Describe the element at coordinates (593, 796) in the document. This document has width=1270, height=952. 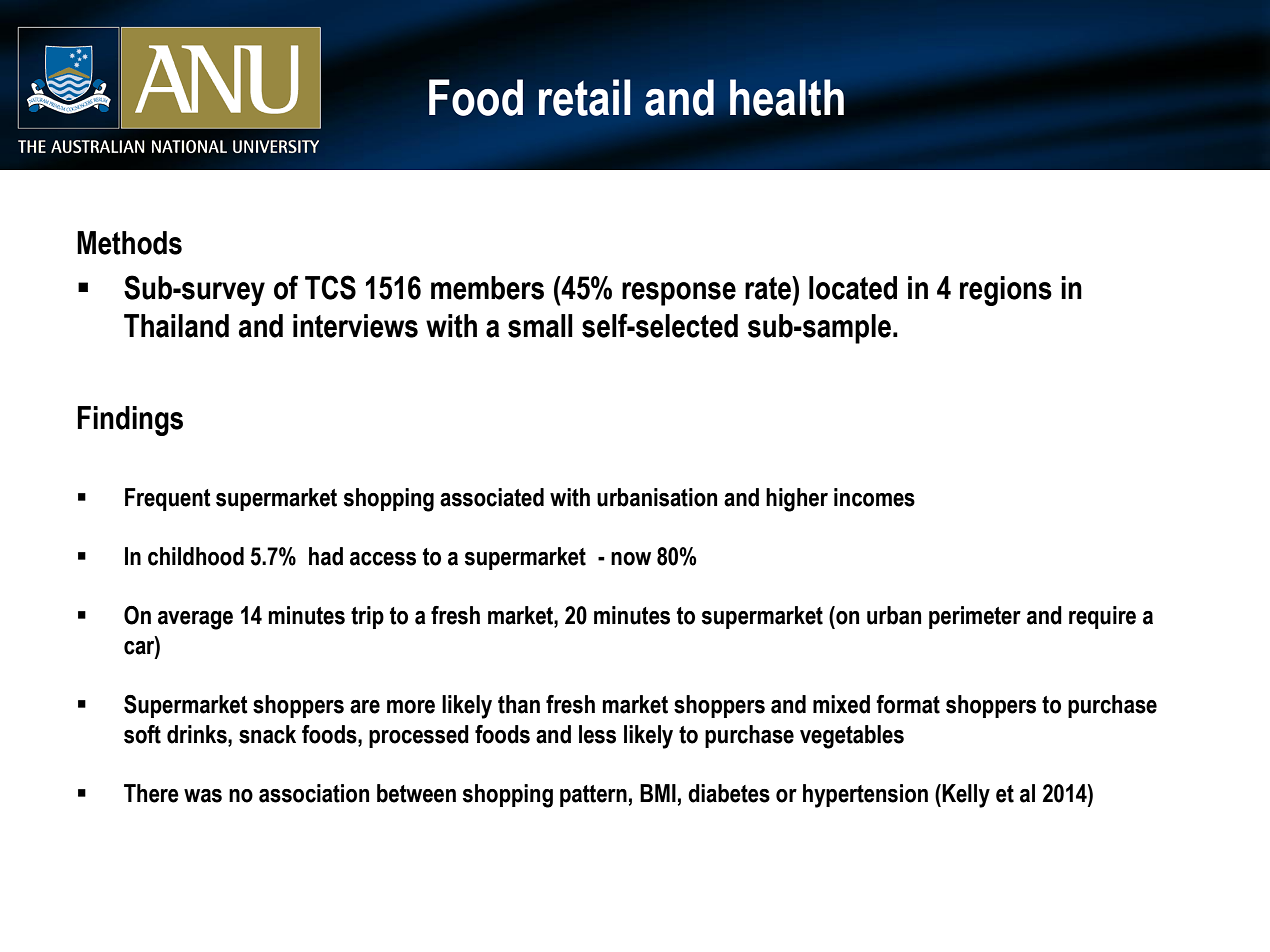
I see `pattern` at that location.
